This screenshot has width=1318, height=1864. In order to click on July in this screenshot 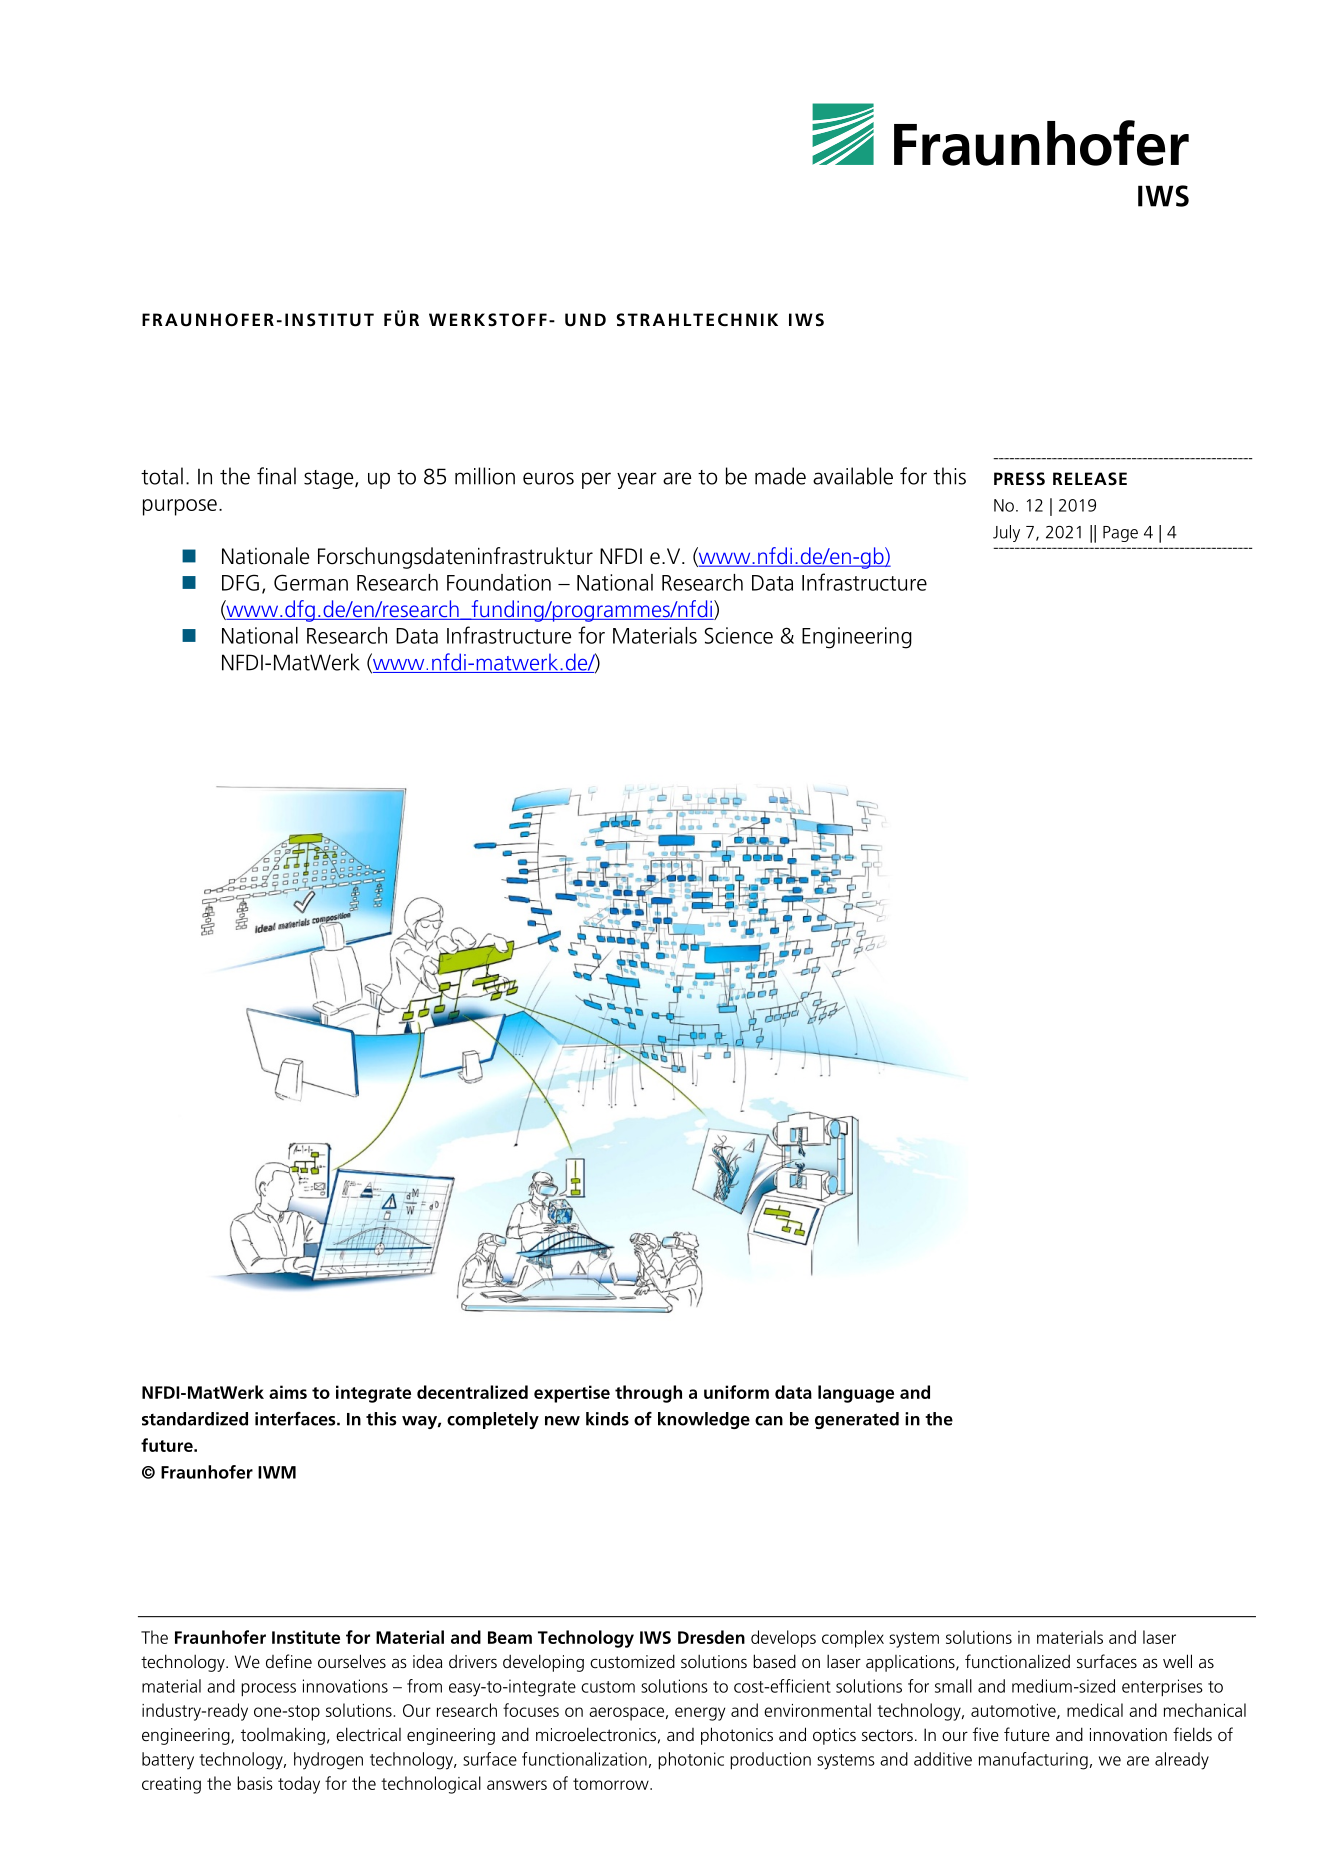, I will do `click(1006, 533)`.
